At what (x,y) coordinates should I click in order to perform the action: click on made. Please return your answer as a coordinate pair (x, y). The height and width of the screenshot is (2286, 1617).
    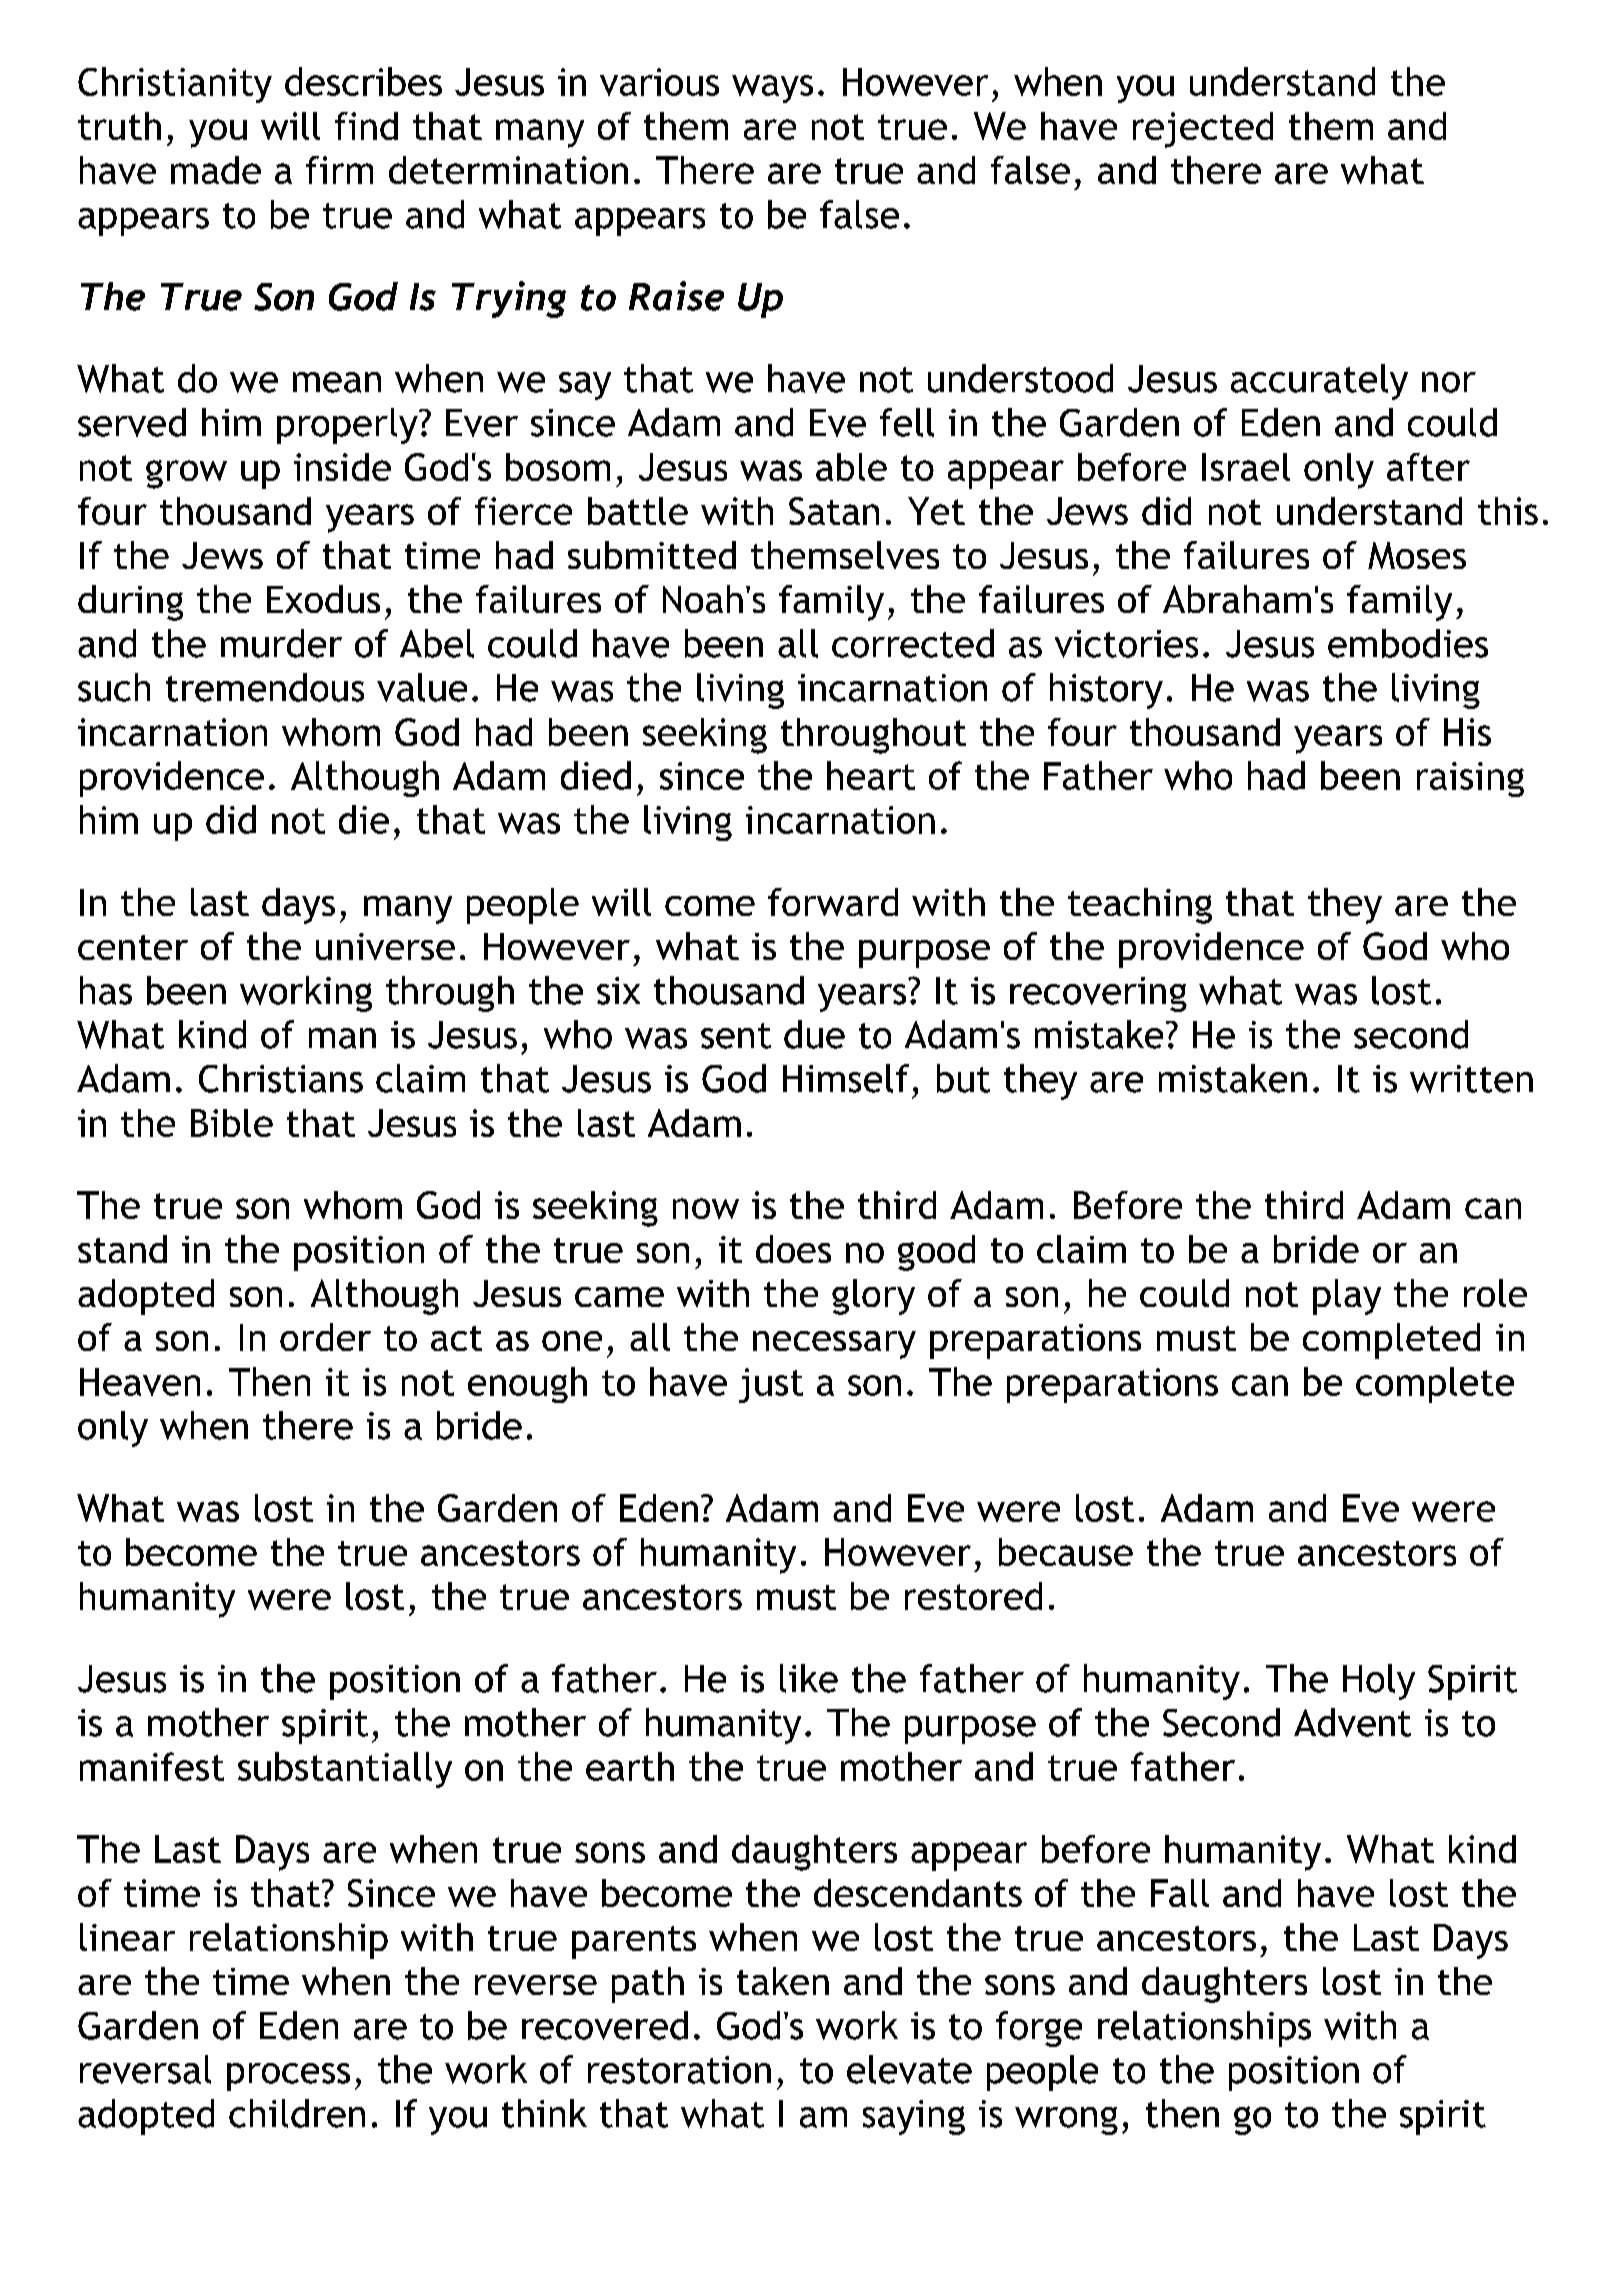
    Looking at the image, I should click on (216, 170).
